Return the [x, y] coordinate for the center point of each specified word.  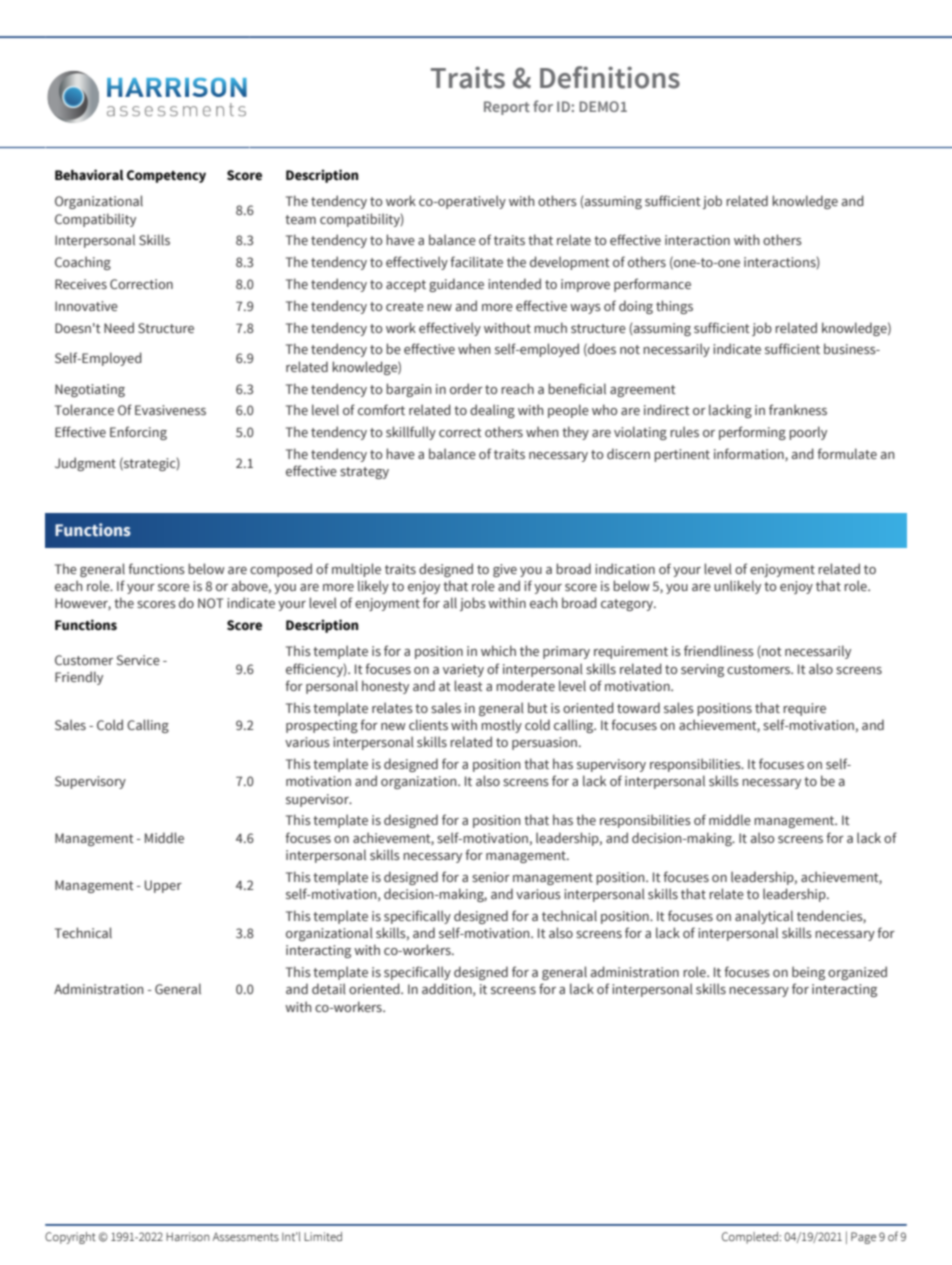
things [674, 307]
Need [119, 327]
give [505, 570]
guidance [456, 285]
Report [507, 108]
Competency [166, 176]
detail [329, 988]
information [750, 454]
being [808, 973]
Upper [163, 886]
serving [702, 670]
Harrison [187, 1236]
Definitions [610, 77]
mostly [501, 726]
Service [138, 660]
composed [281, 570]
